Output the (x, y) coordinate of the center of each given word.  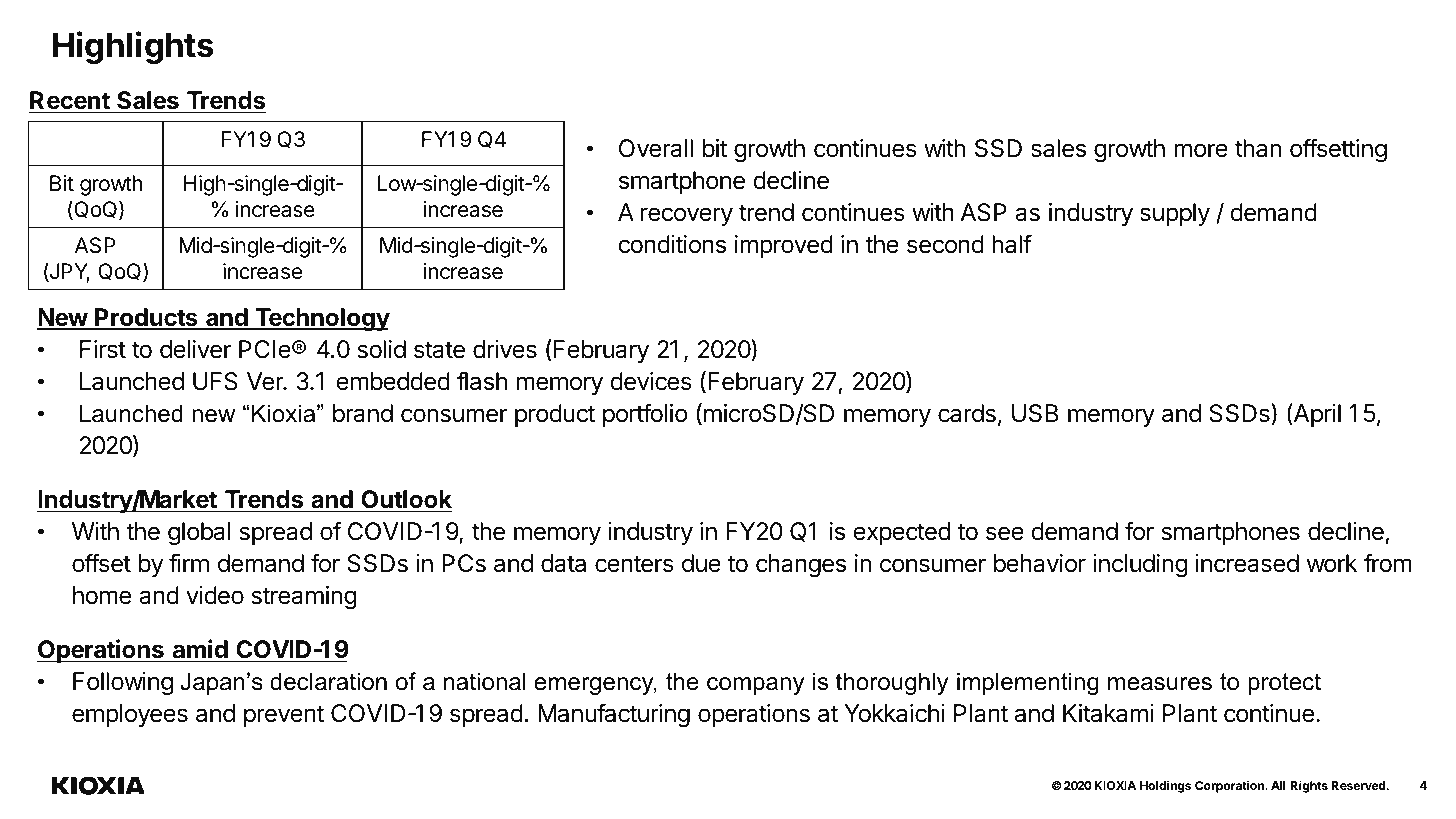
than (1258, 148)
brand (363, 413)
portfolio (645, 415)
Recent (70, 101)
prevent (284, 716)
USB (1035, 413)
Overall (656, 148)
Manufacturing (614, 715)
